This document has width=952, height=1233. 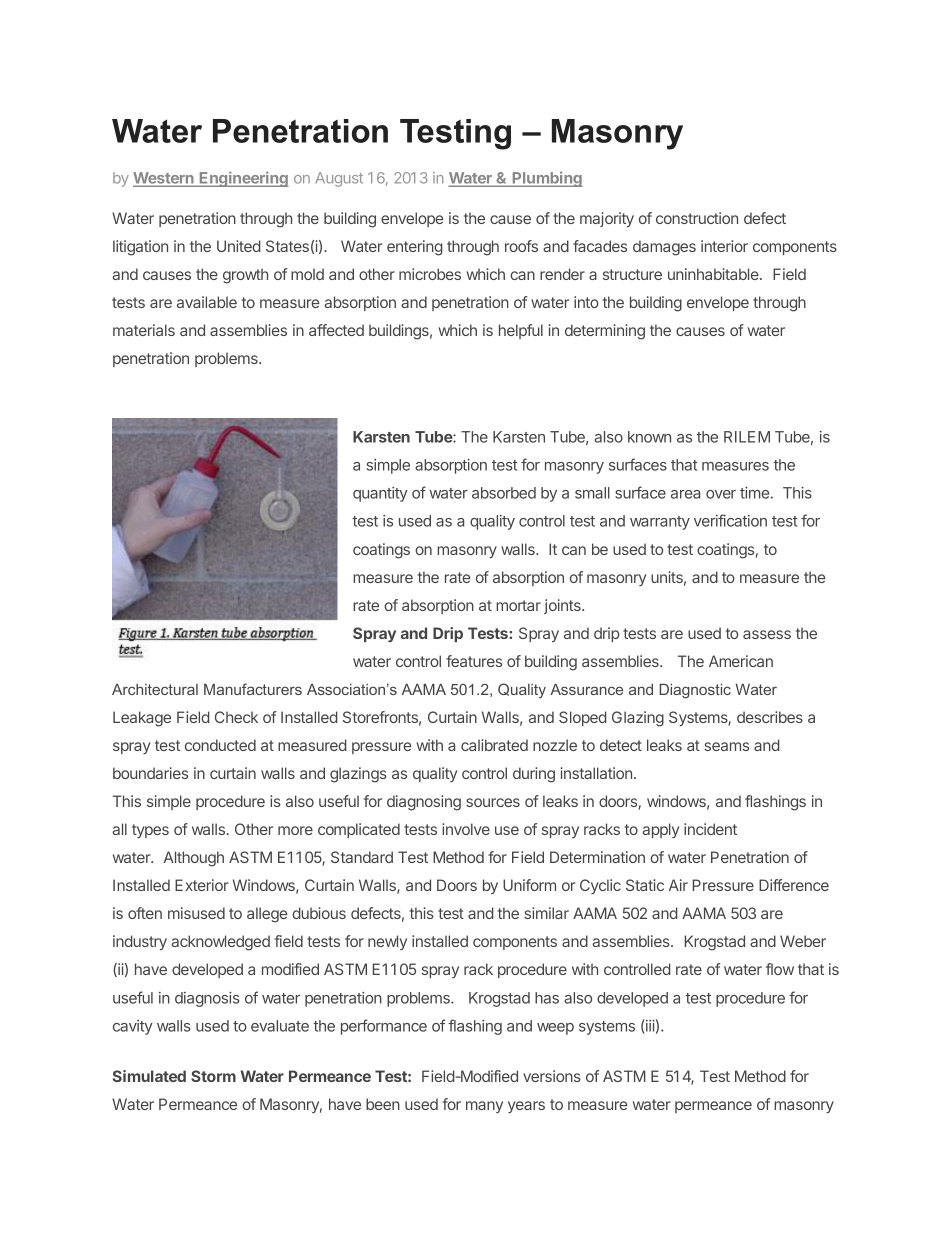 I want to click on absorbed, so click(x=504, y=493).
